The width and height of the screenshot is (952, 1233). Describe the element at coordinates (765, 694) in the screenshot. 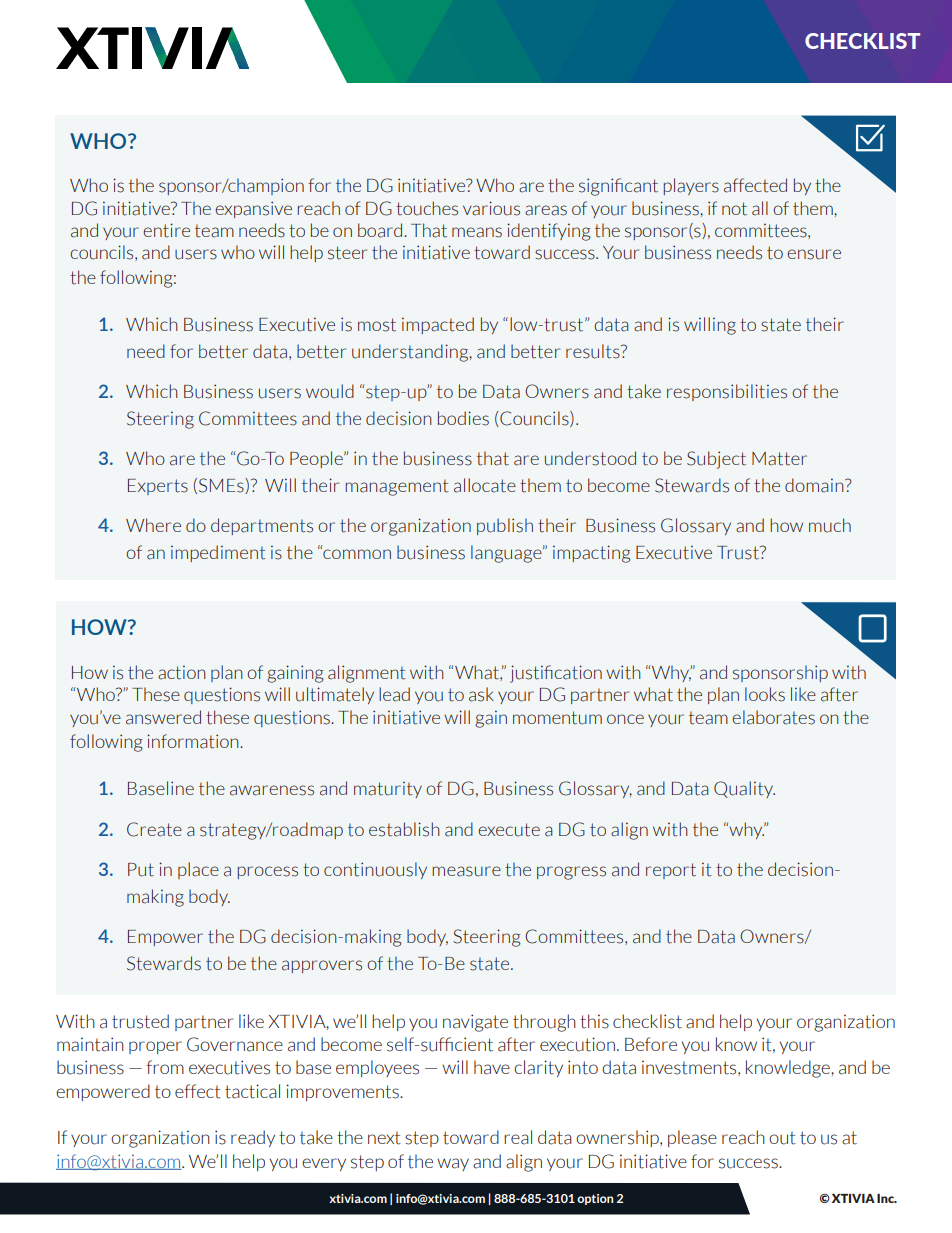

I see `looks` at that location.
